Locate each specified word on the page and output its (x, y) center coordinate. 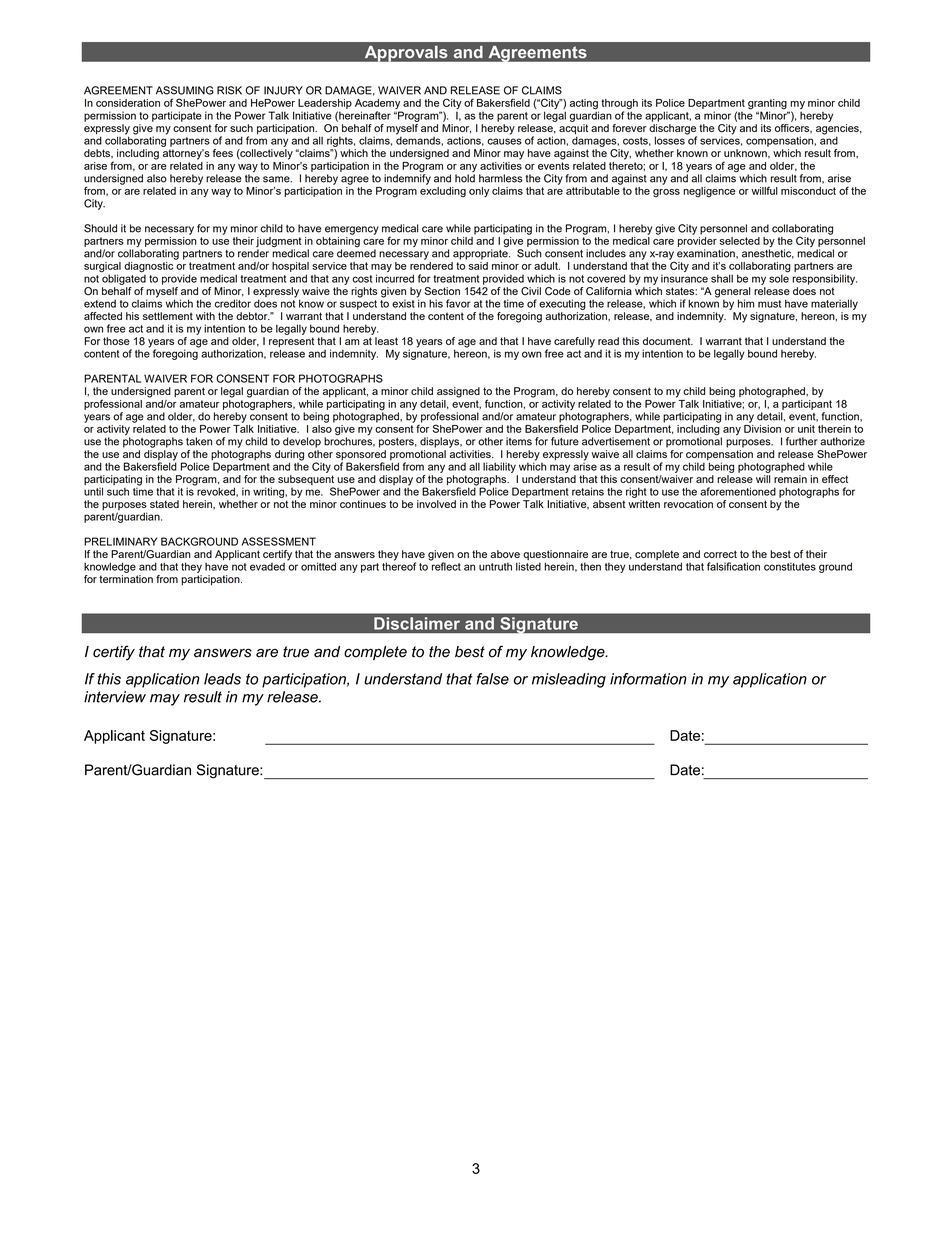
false (492, 679)
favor (458, 303)
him (746, 303)
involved (436, 504)
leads (222, 679)
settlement (168, 316)
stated (164, 504)
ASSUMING (185, 90)
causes (504, 141)
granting (768, 105)
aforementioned (738, 491)
